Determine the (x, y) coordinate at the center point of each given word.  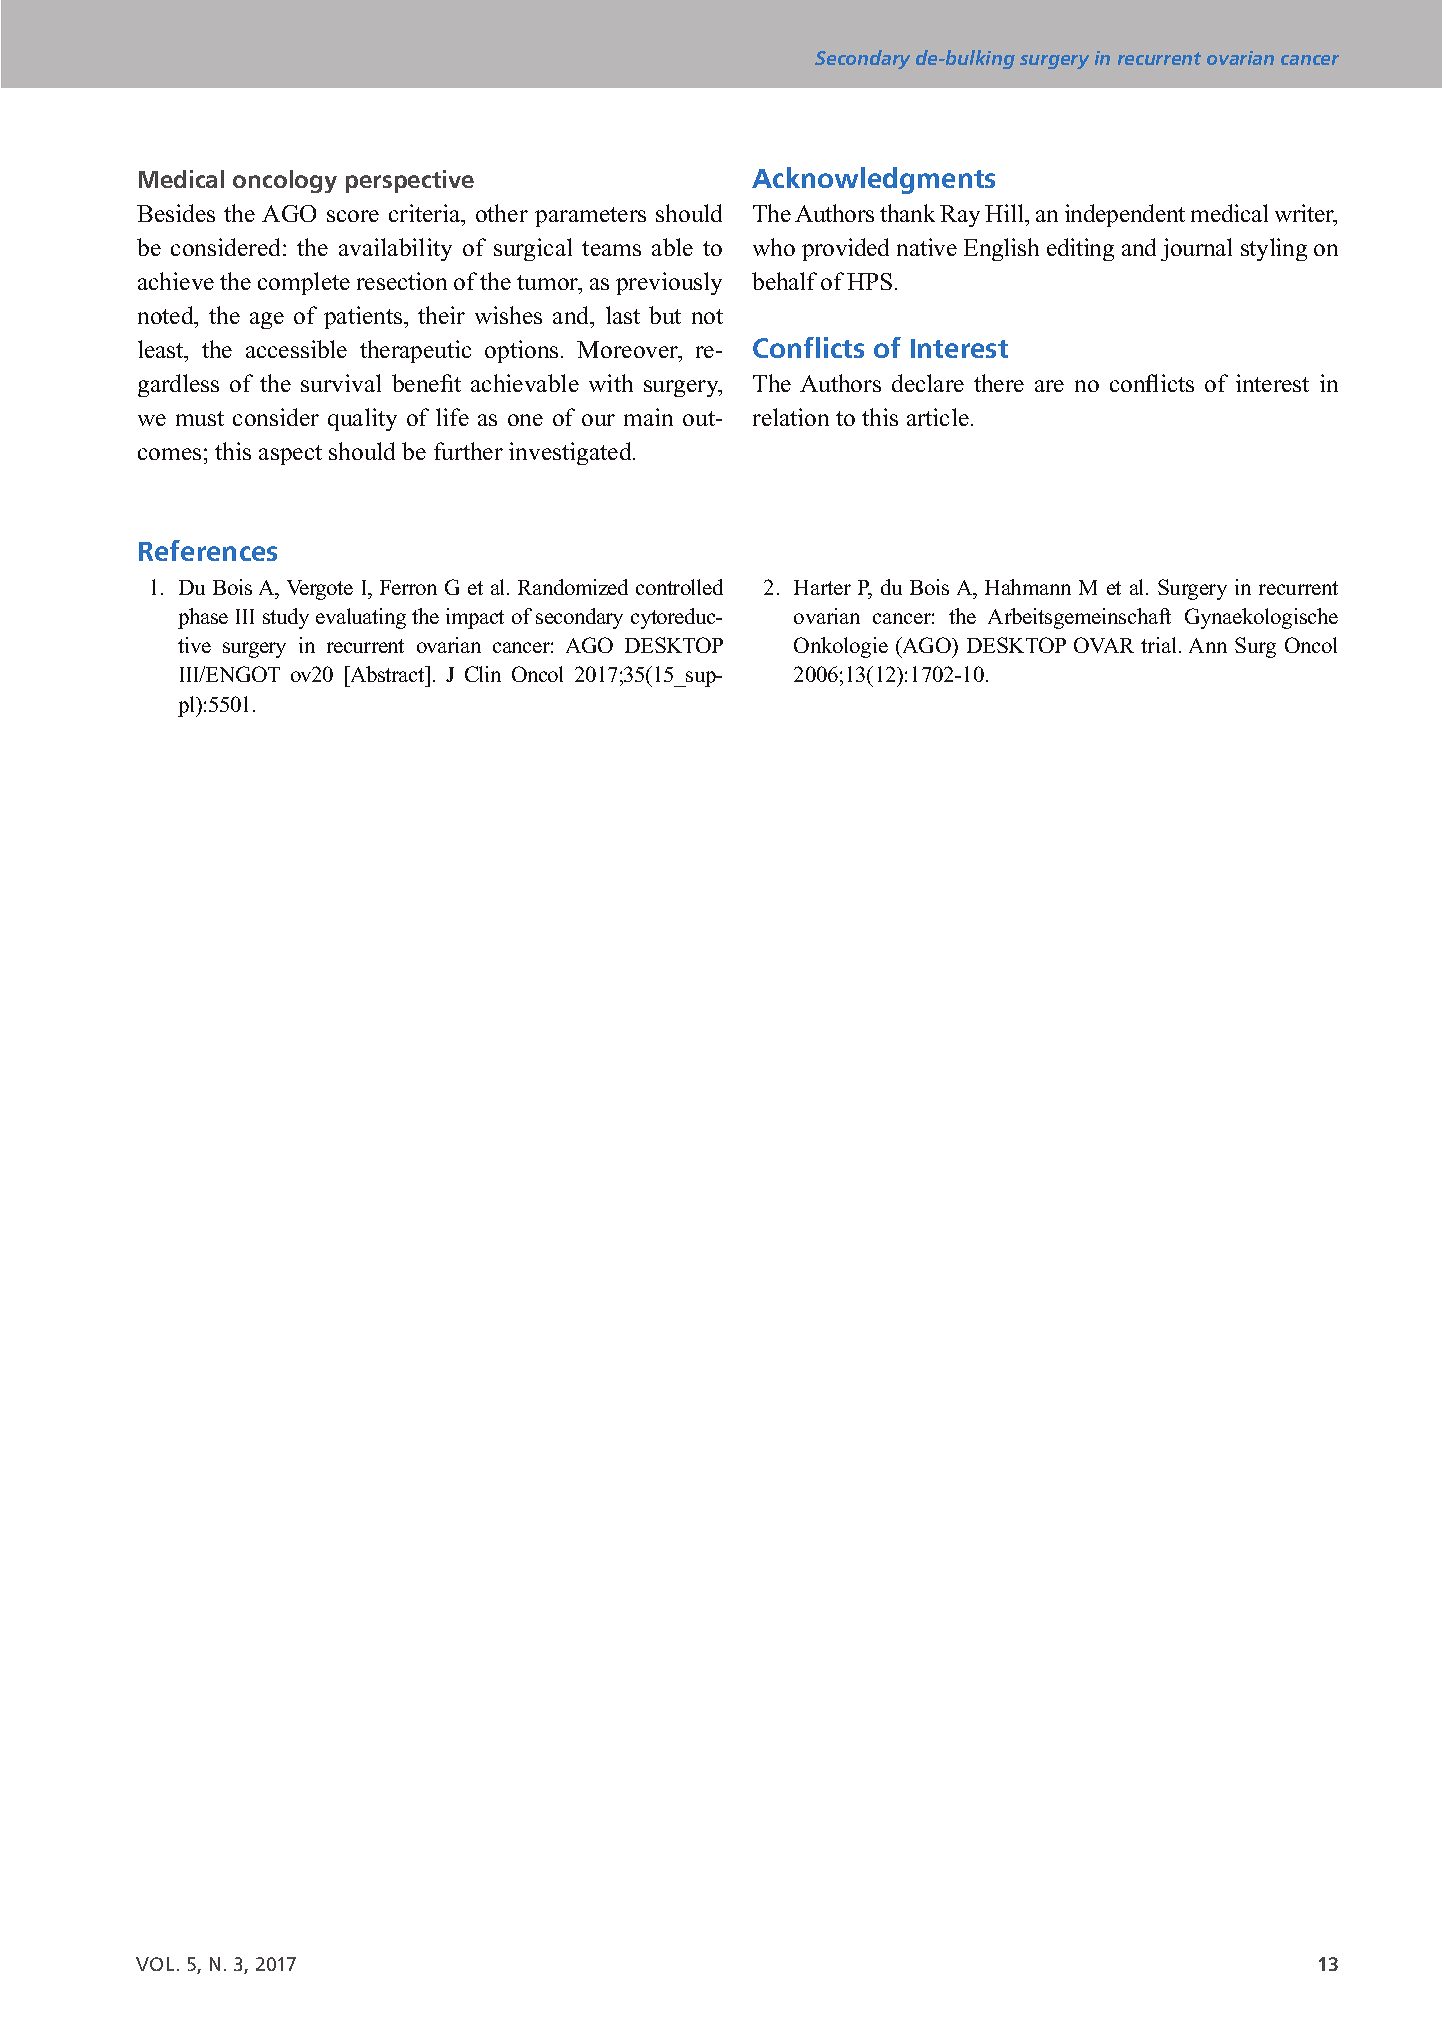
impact (475, 618)
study (286, 618)
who (774, 247)
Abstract (387, 674)
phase (203, 618)
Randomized (573, 587)
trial (1160, 645)
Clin (483, 674)
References (208, 550)
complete (304, 283)
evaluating (361, 618)
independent (1125, 215)
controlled (679, 587)
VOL (155, 1964)
